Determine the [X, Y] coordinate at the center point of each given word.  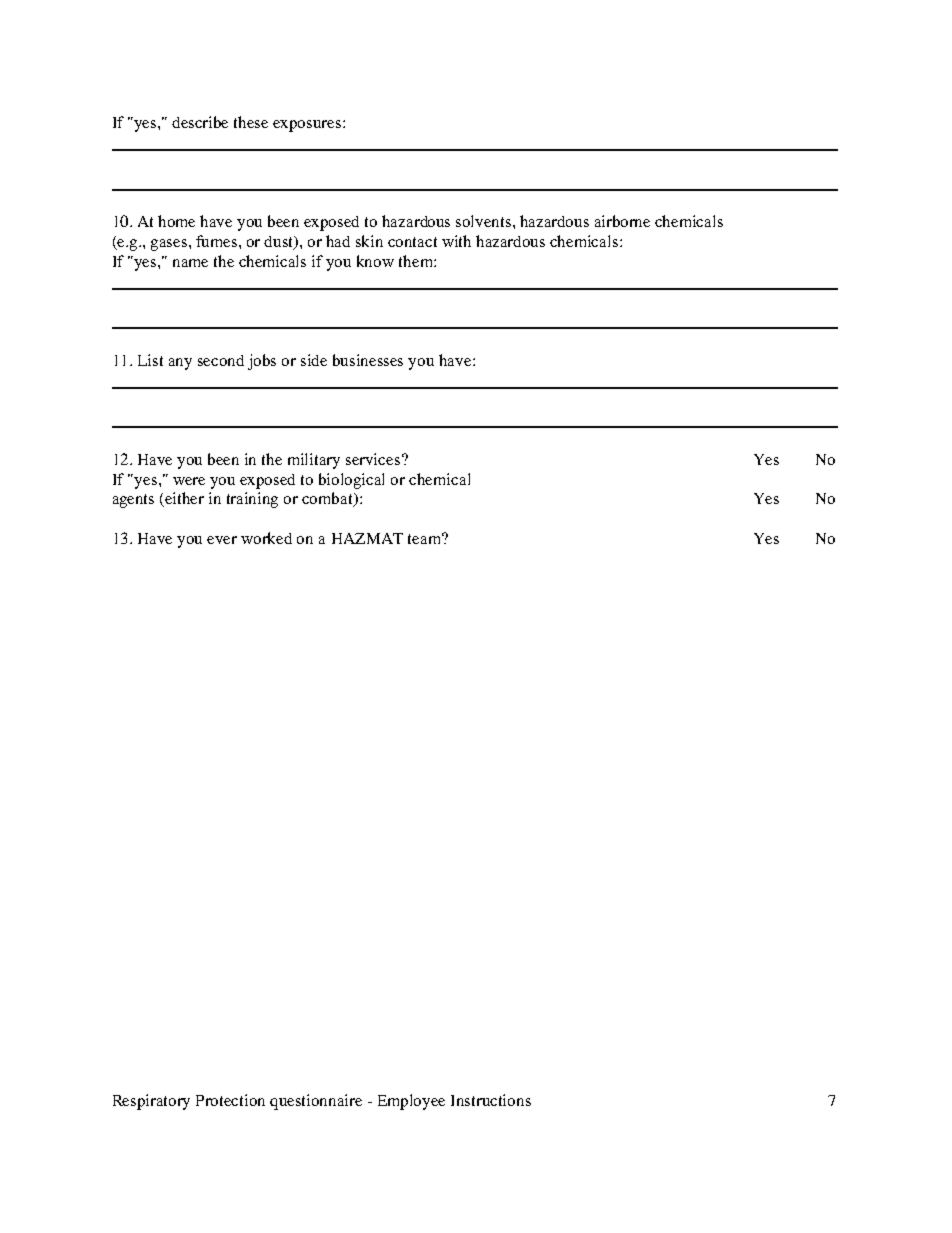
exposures [308, 126]
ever [222, 540]
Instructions [491, 1100]
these [251, 122]
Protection [230, 1100]
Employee [411, 1102]
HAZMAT [367, 538]
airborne [622, 221]
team [426, 538]
